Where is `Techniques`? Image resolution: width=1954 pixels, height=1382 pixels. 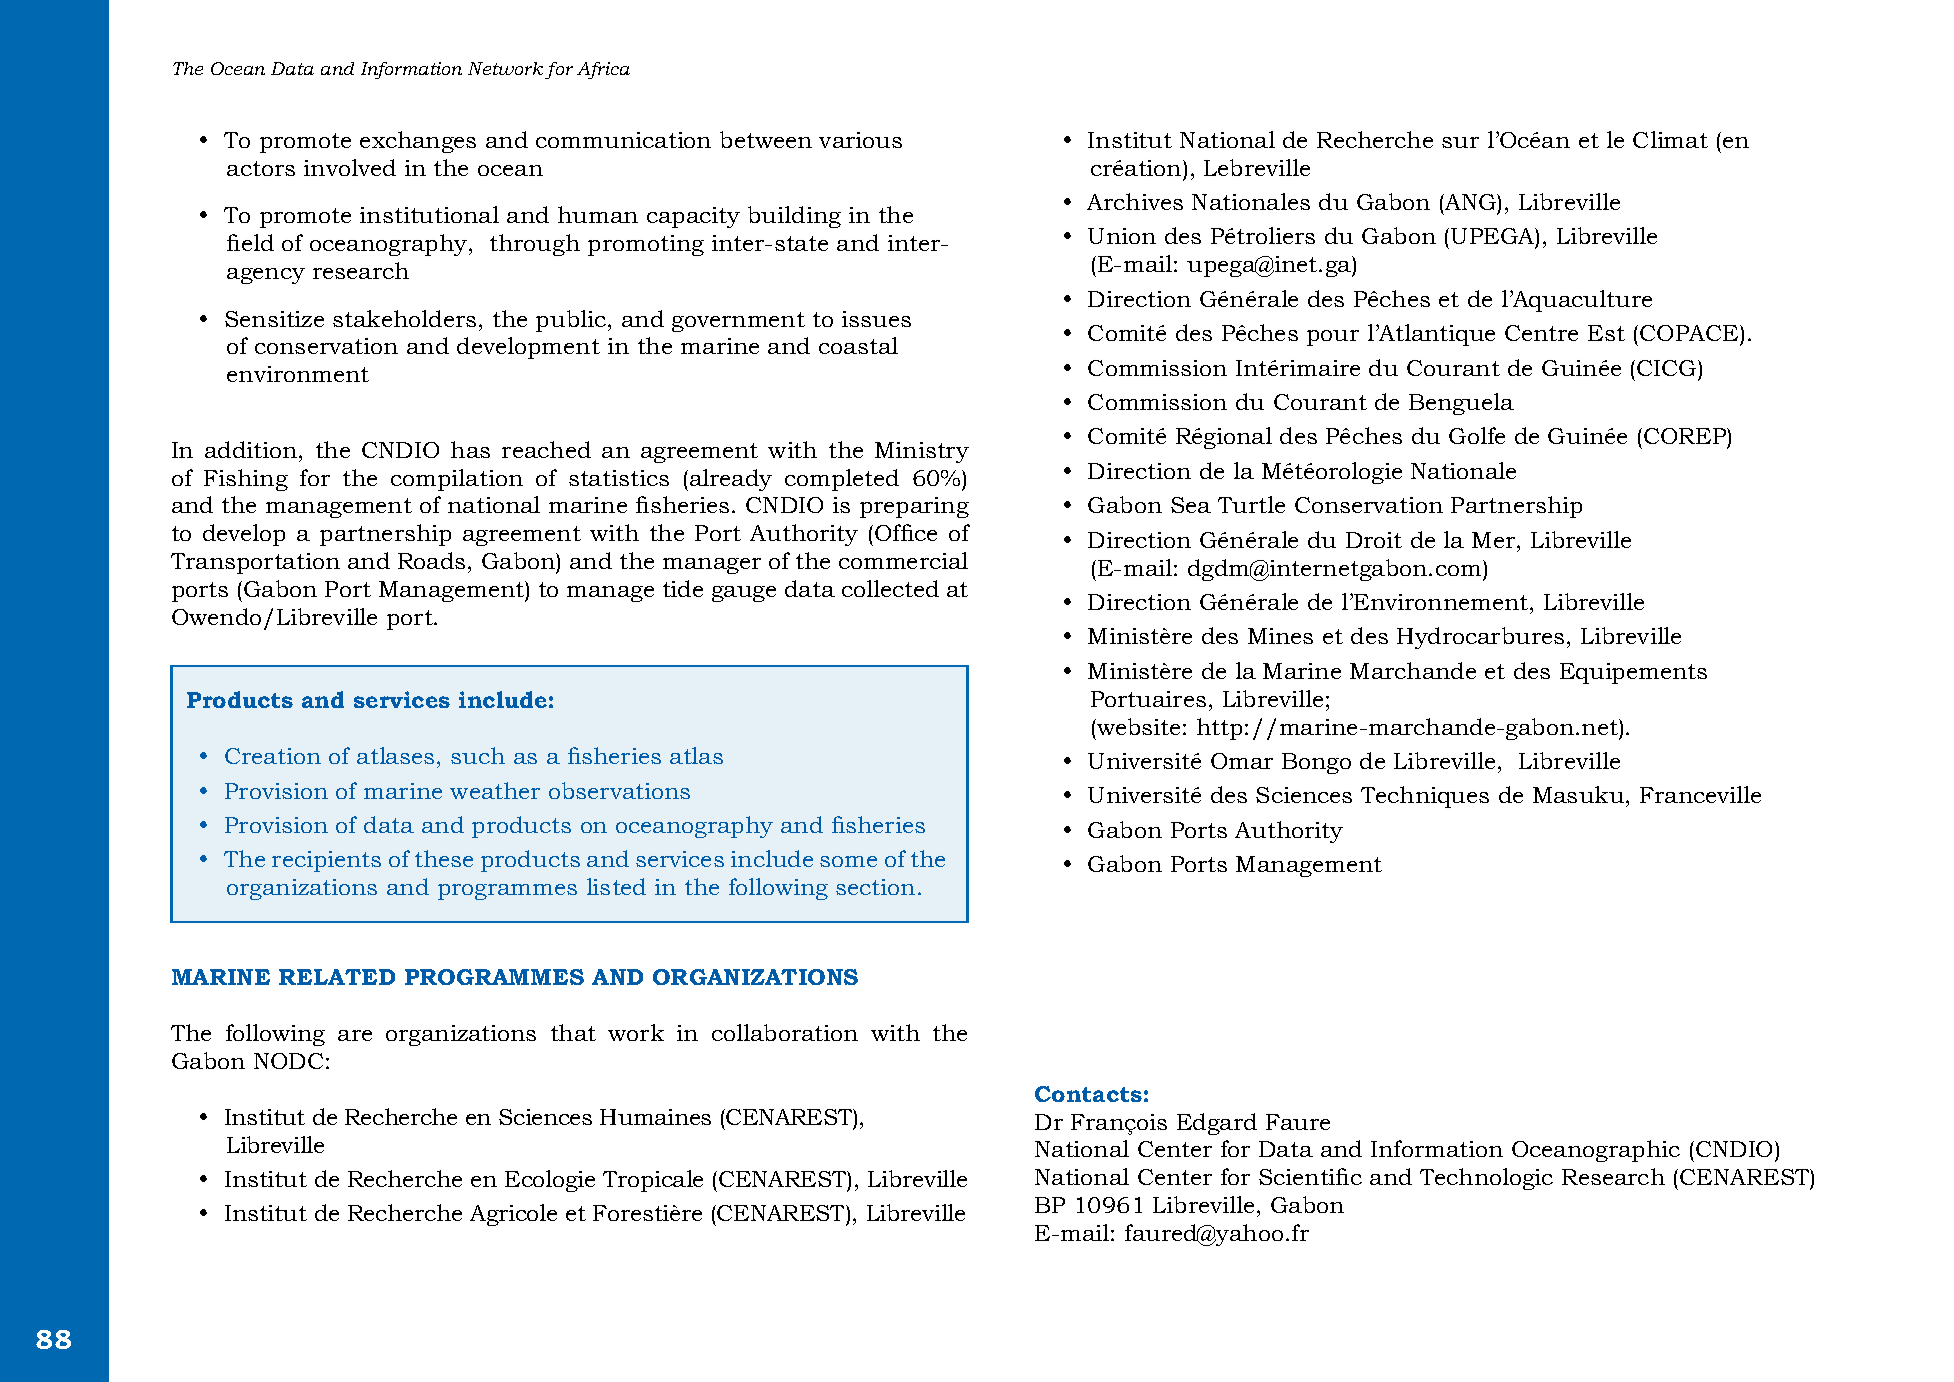
Techniques is located at coordinates (1425, 797).
